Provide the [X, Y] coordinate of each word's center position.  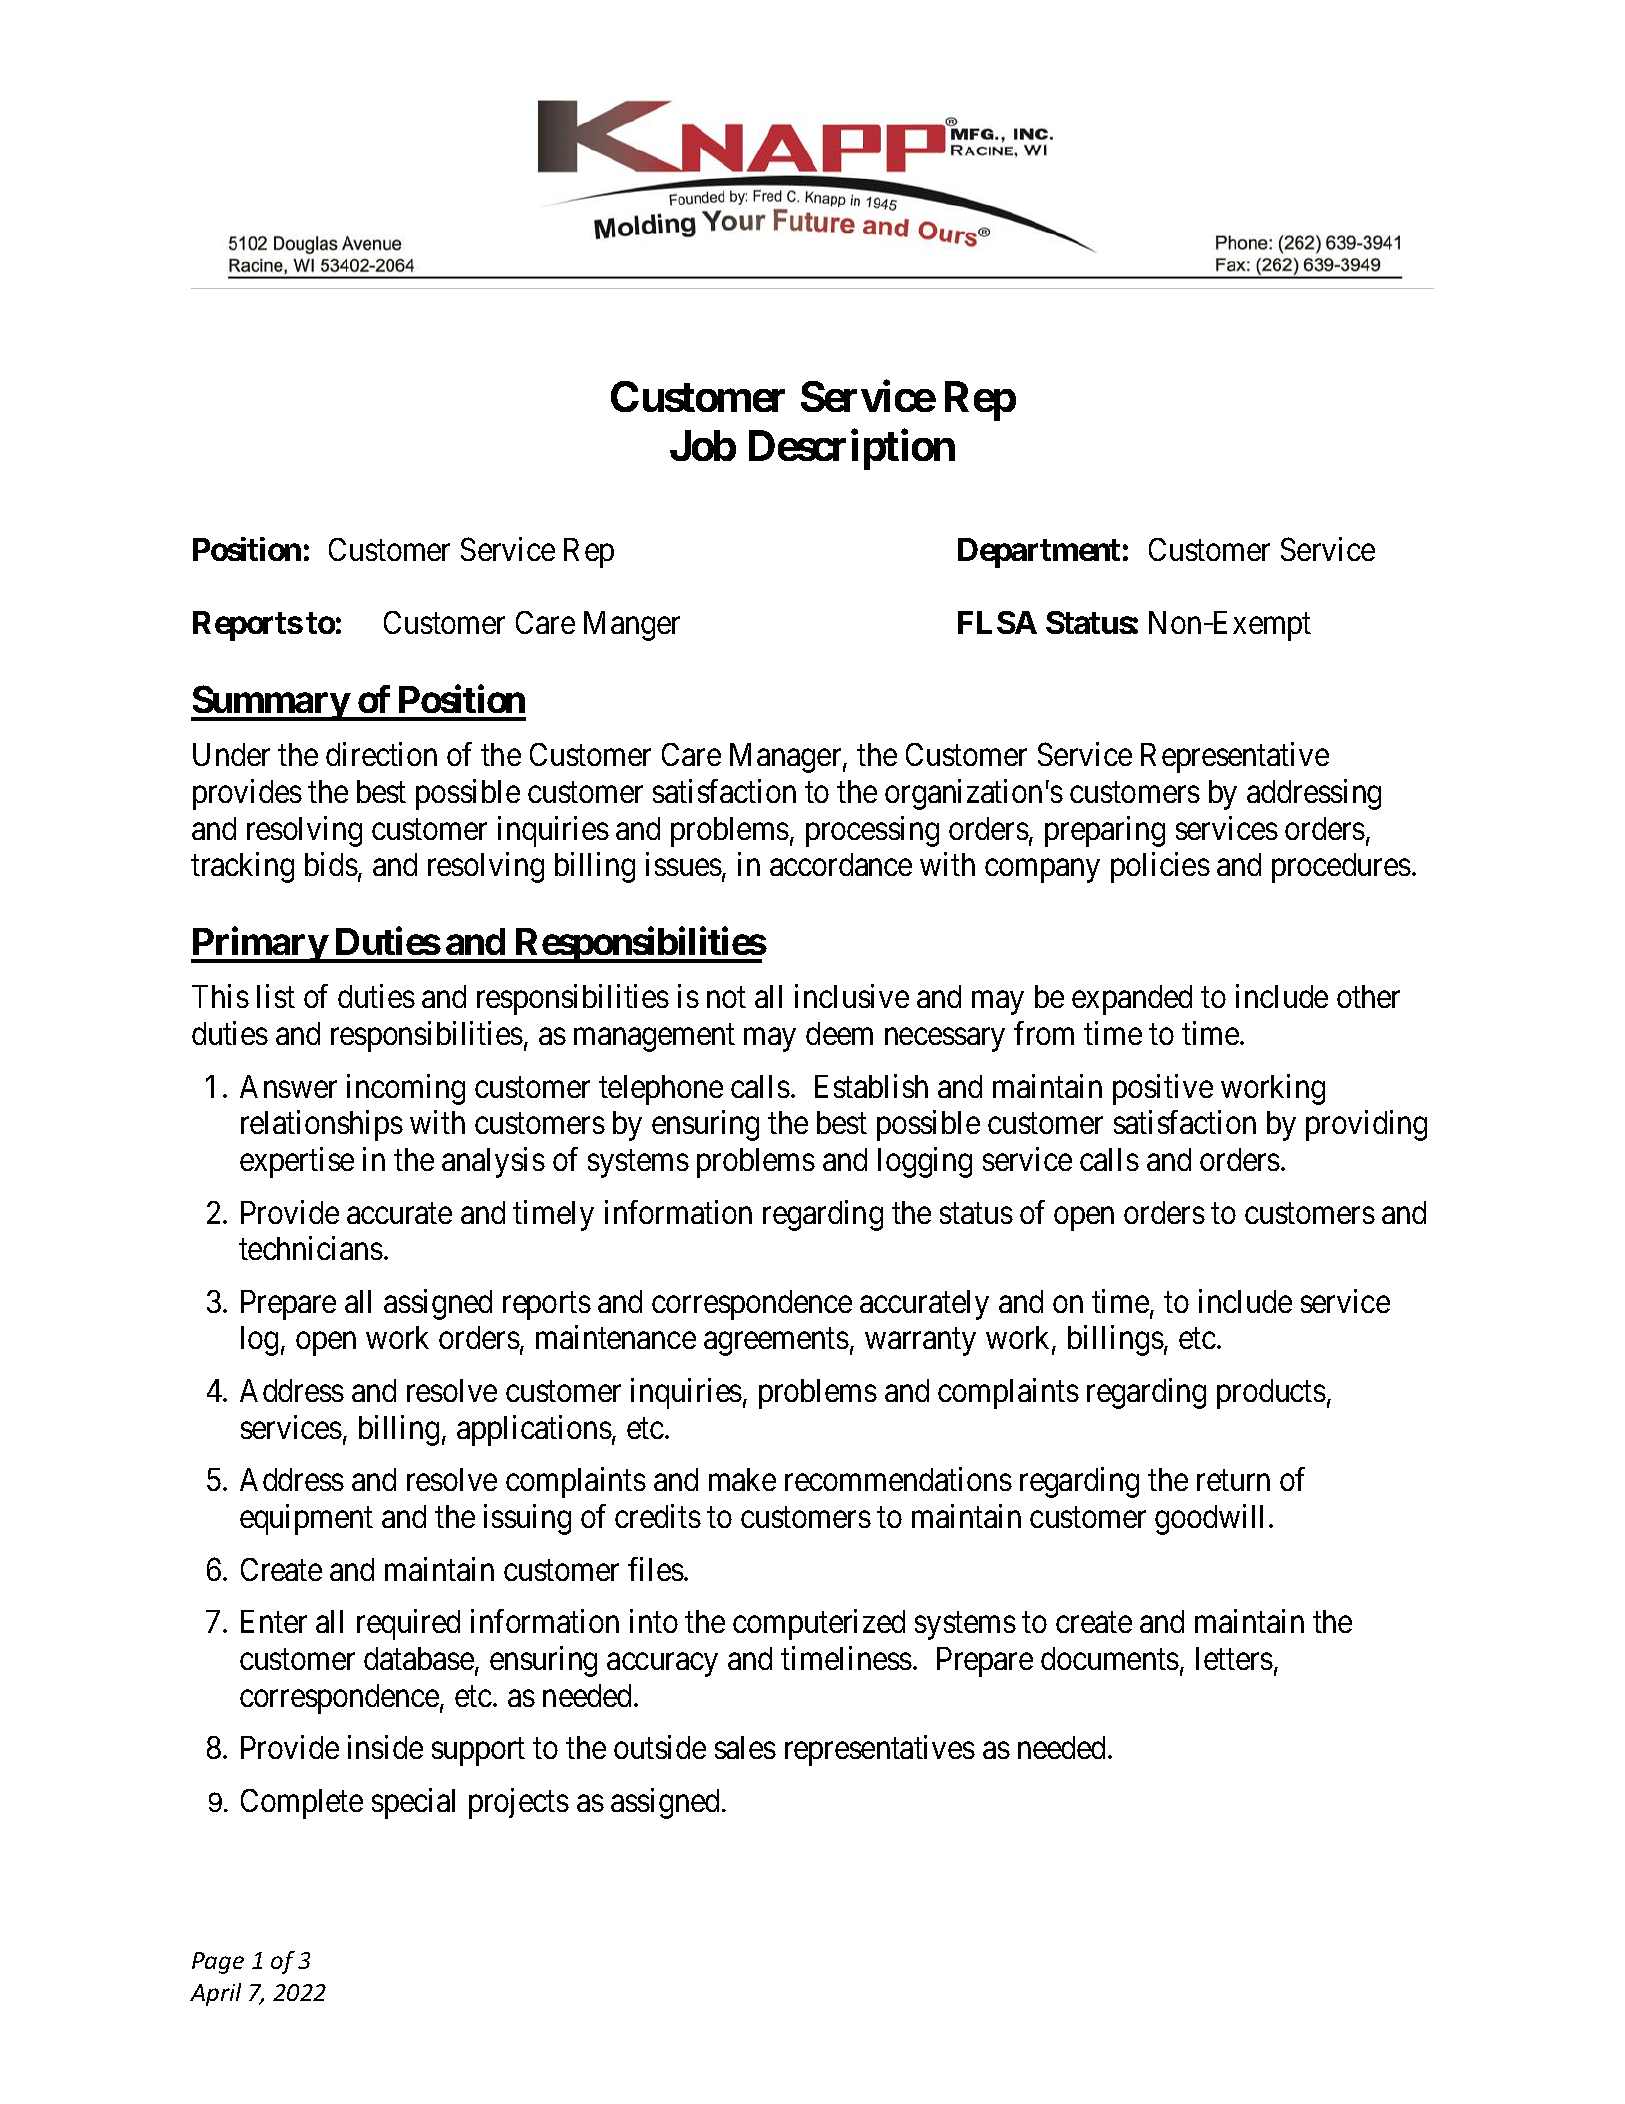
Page [218, 1963]
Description [852, 450]
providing [1366, 1126]
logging [925, 1162]
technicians [311, 1248]
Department [1039, 553]
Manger [632, 626]
